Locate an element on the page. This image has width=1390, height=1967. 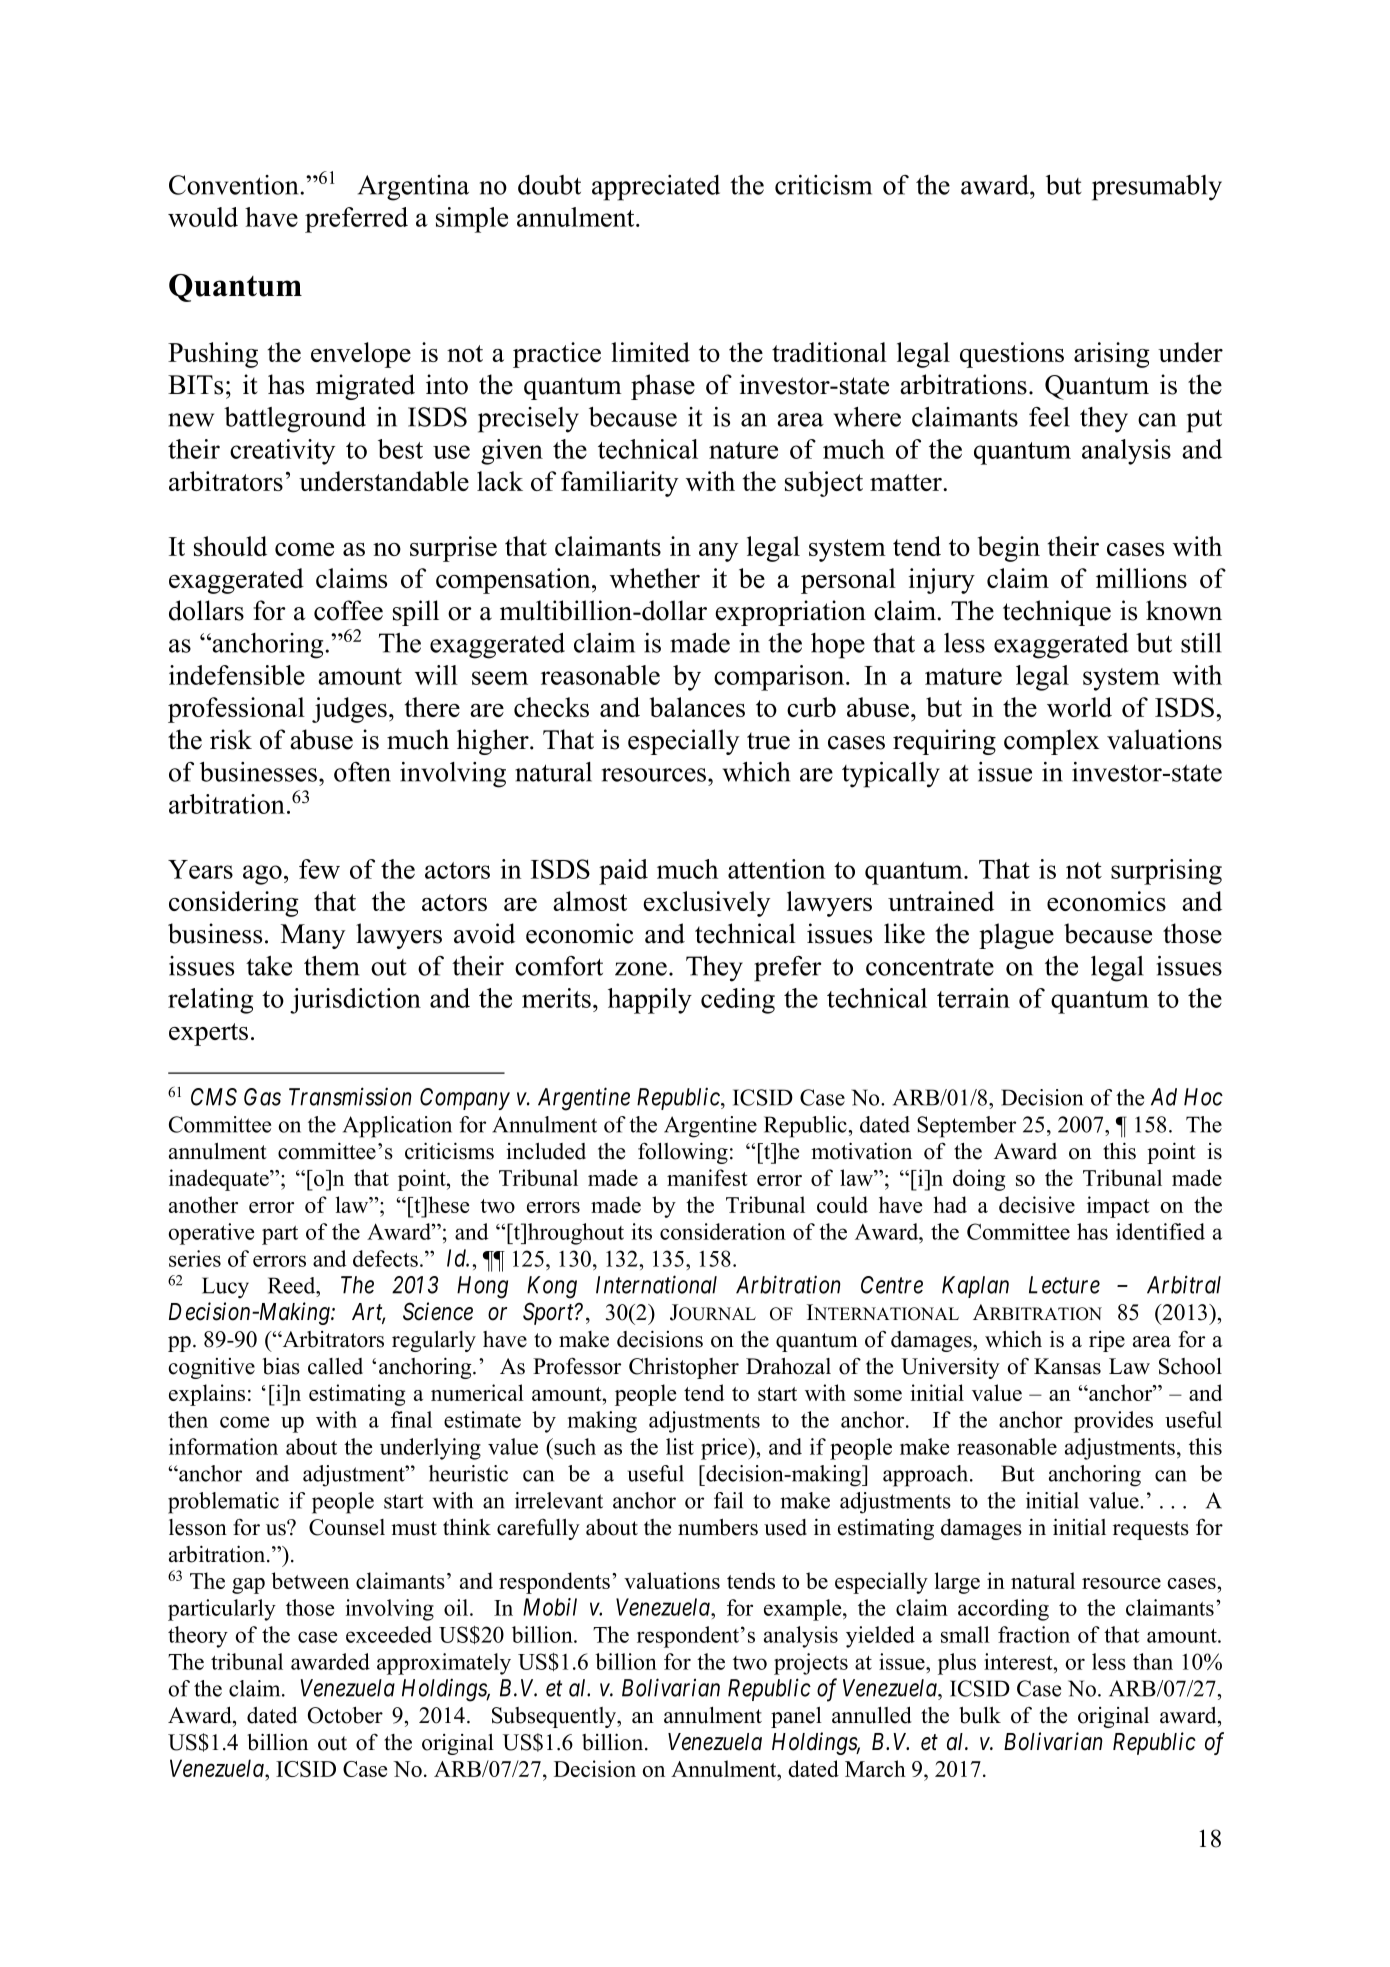
presumably is located at coordinates (1157, 188).
